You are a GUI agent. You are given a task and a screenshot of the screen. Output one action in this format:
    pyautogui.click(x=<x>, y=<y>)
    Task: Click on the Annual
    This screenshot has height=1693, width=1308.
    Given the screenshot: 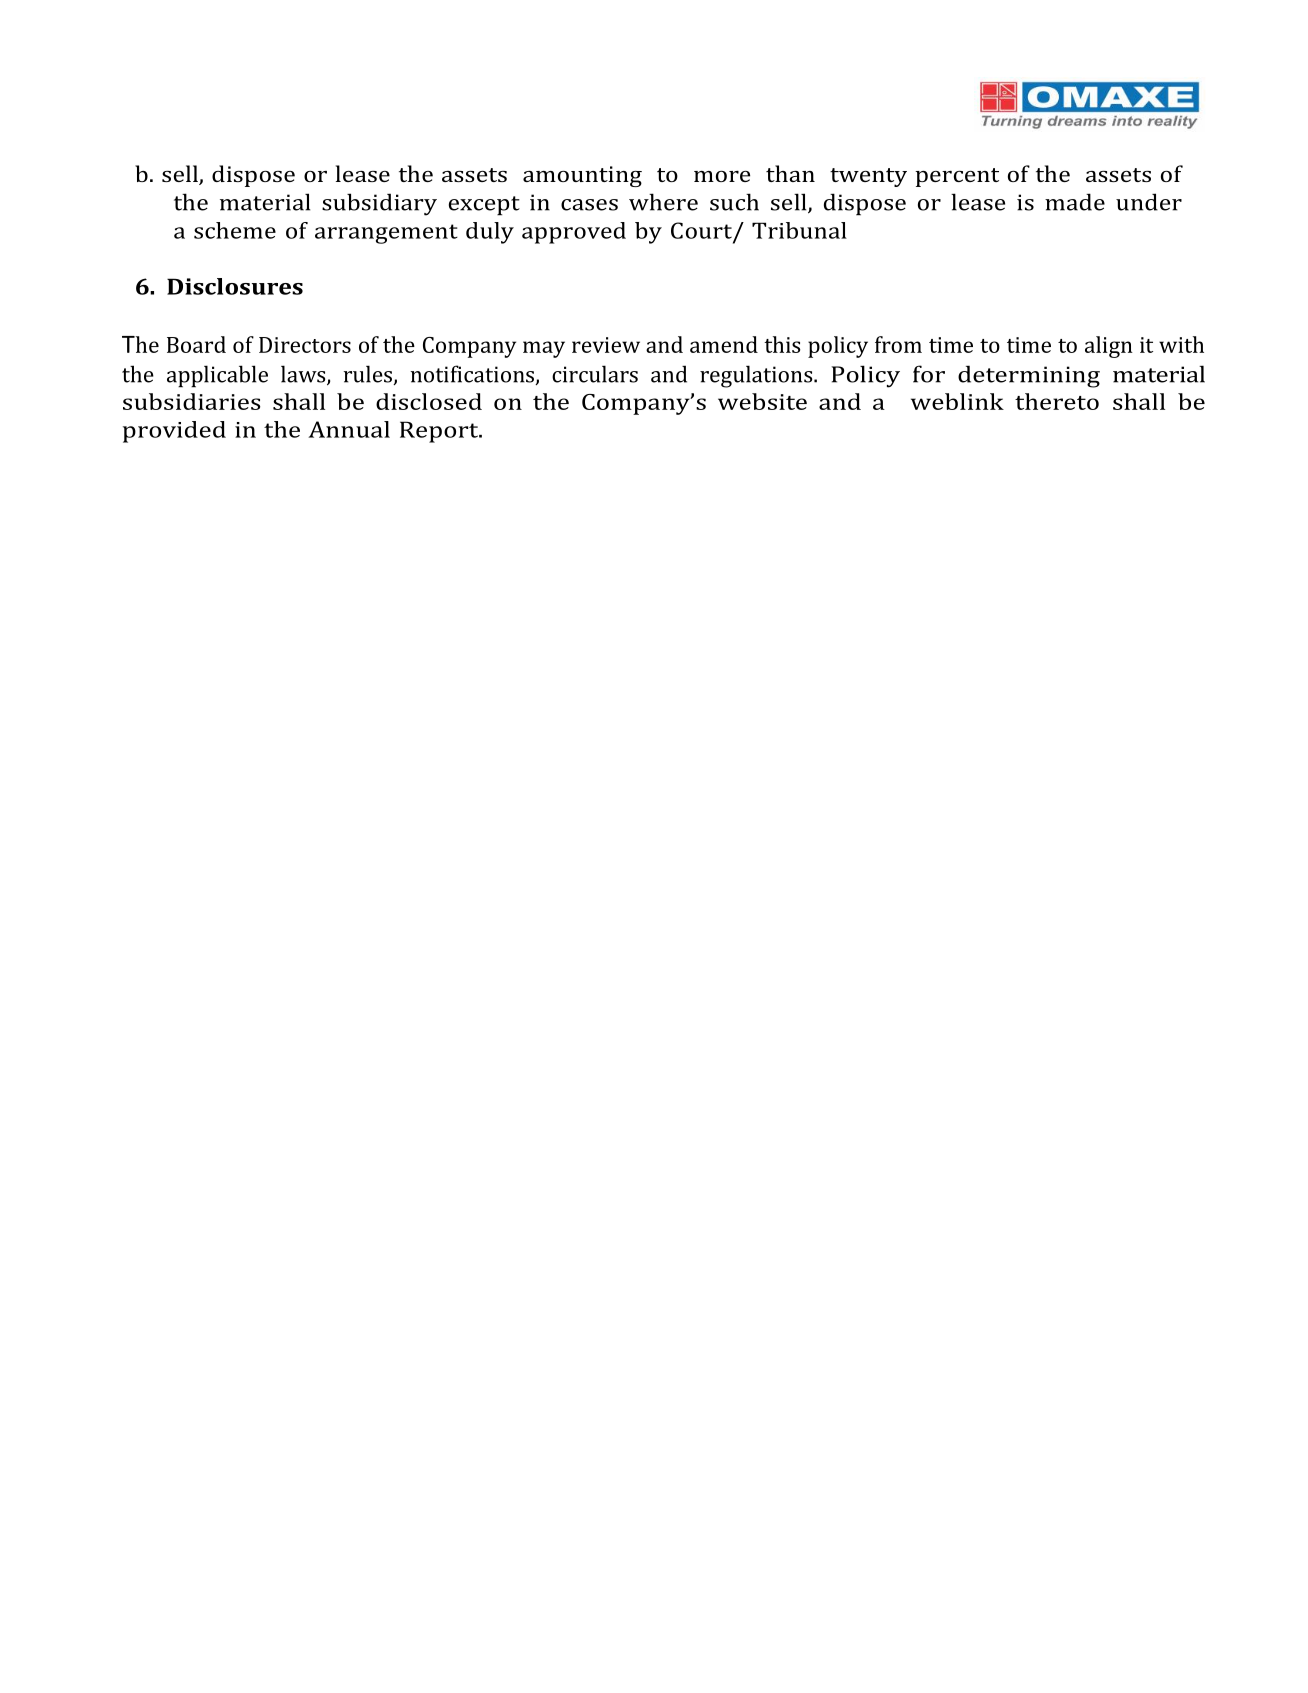 What is the action you would take?
    pyautogui.click(x=349, y=429)
